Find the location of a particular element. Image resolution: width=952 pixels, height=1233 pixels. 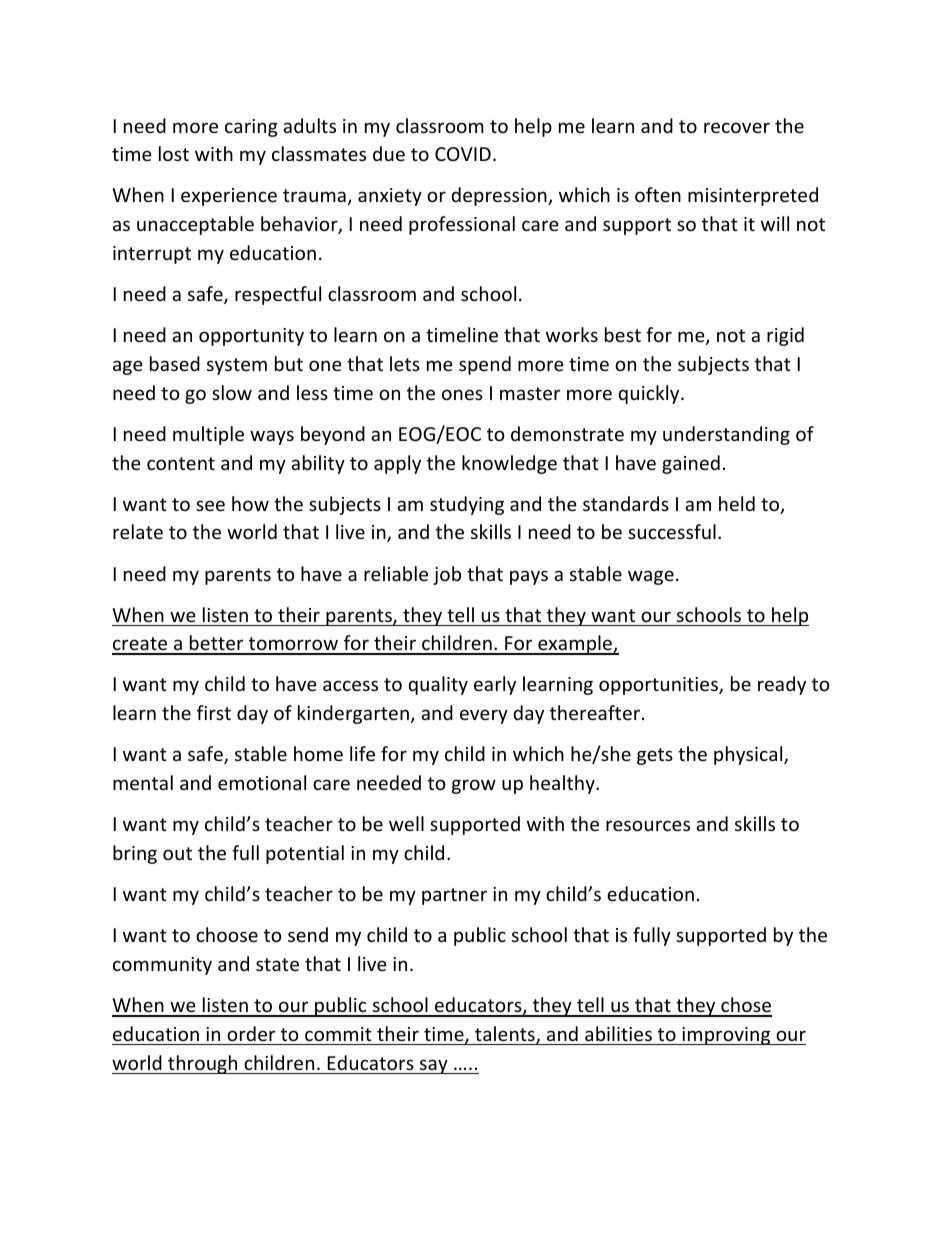

recover is located at coordinates (737, 127).
